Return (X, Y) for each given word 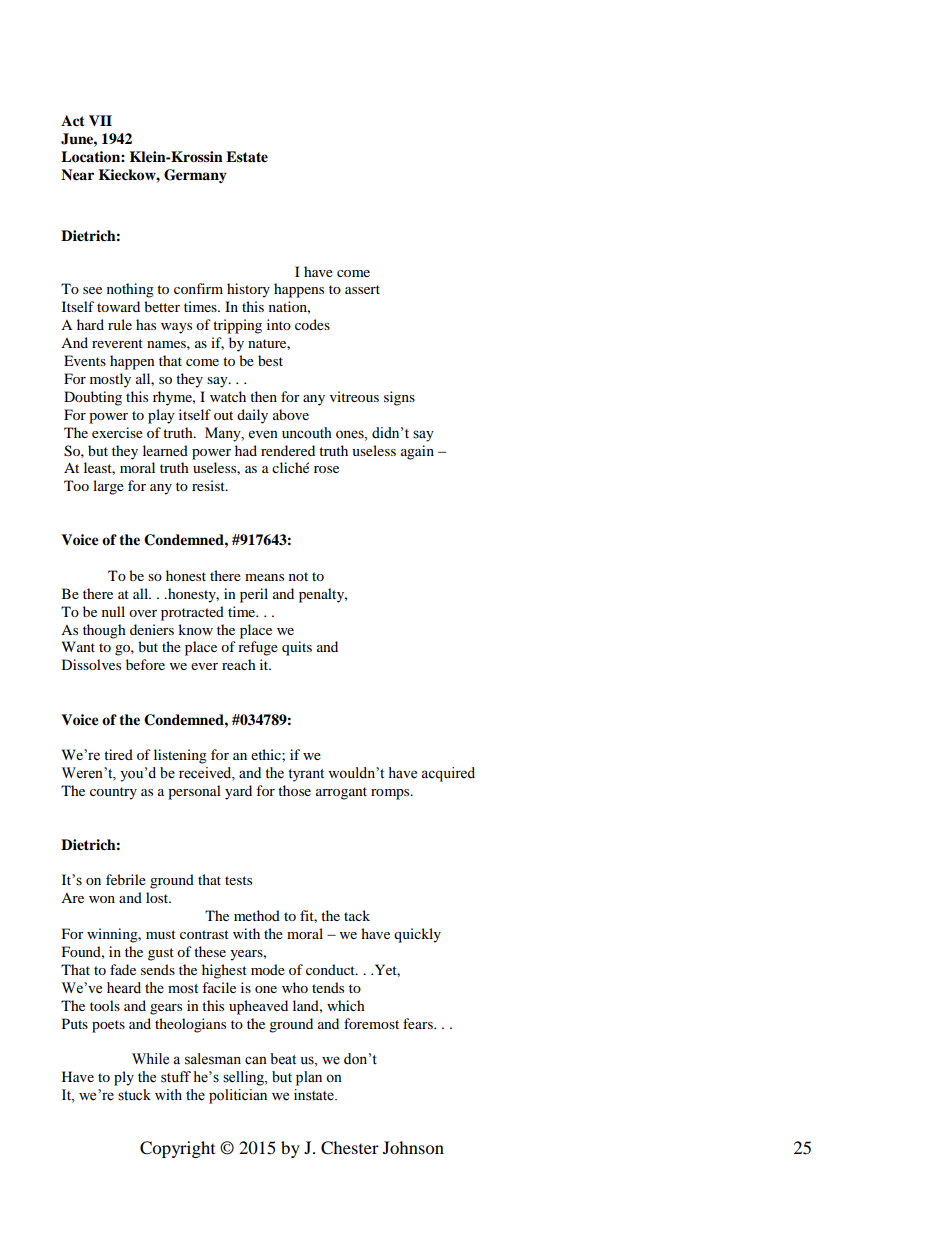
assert (362, 289)
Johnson (413, 1147)
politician (238, 1096)
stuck (134, 1095)
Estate (247, 157)
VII (100, 120)
